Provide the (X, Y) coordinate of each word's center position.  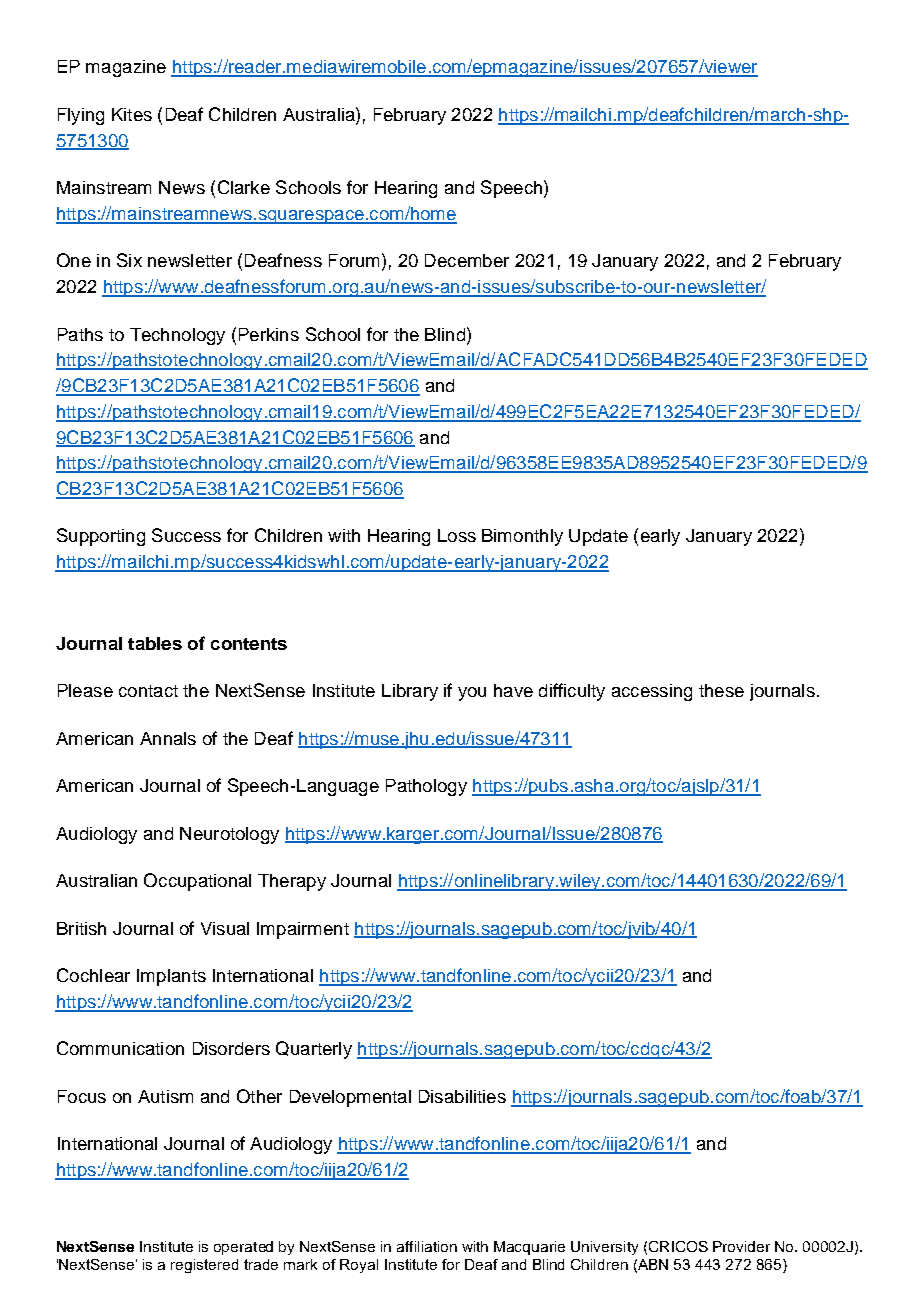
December (467, 260)
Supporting (101, 537)
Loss (457, 535)
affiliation (427, 1246)
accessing (652, 692)
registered (204, 1266)
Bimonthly (522, 537)
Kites (132, 114)
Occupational (197, 882)
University (604, 1248)
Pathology (426, 787)
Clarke (244, 187)
